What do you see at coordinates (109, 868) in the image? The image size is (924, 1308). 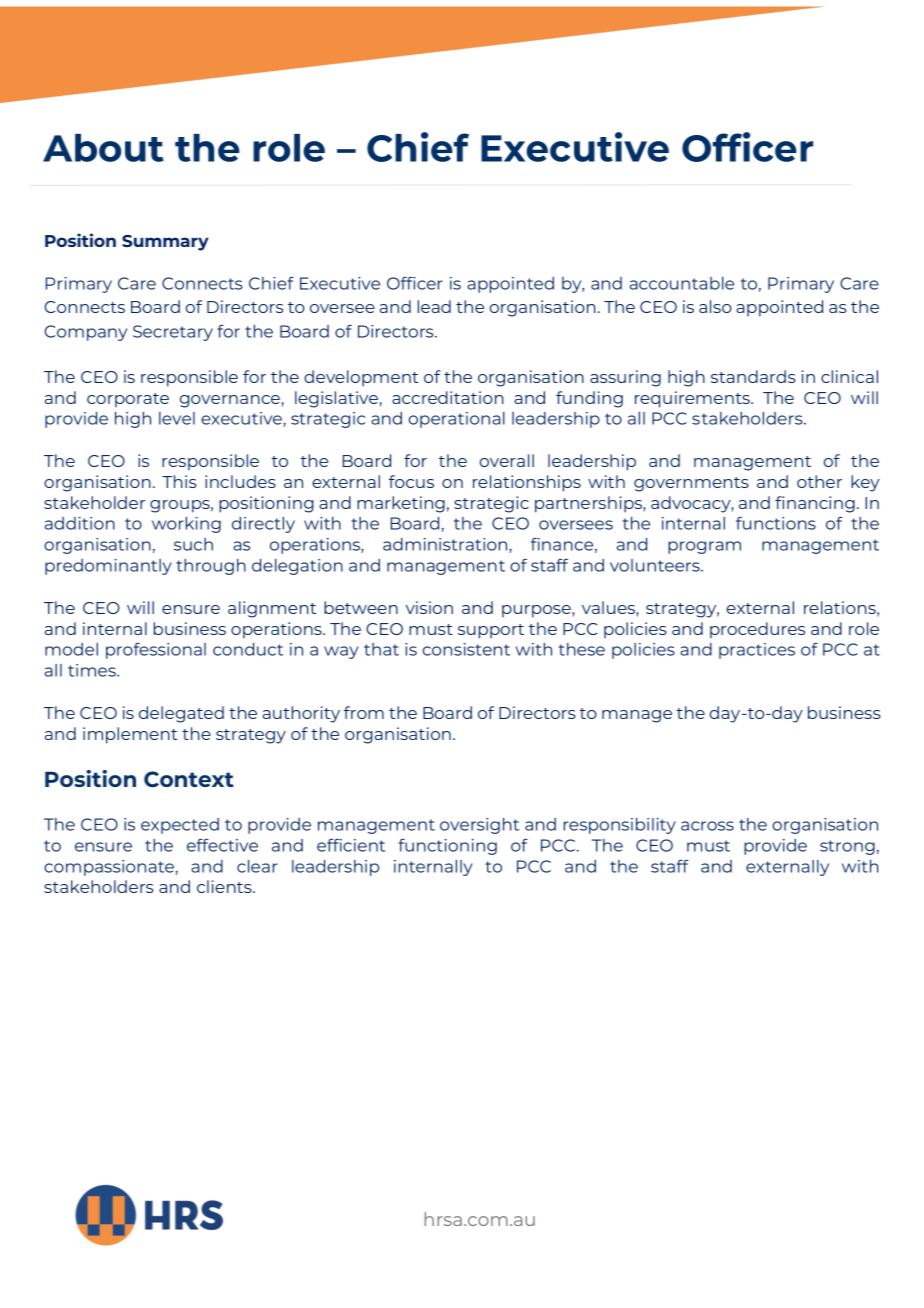 I see `compassionate` at bounding box center [109, 868].
